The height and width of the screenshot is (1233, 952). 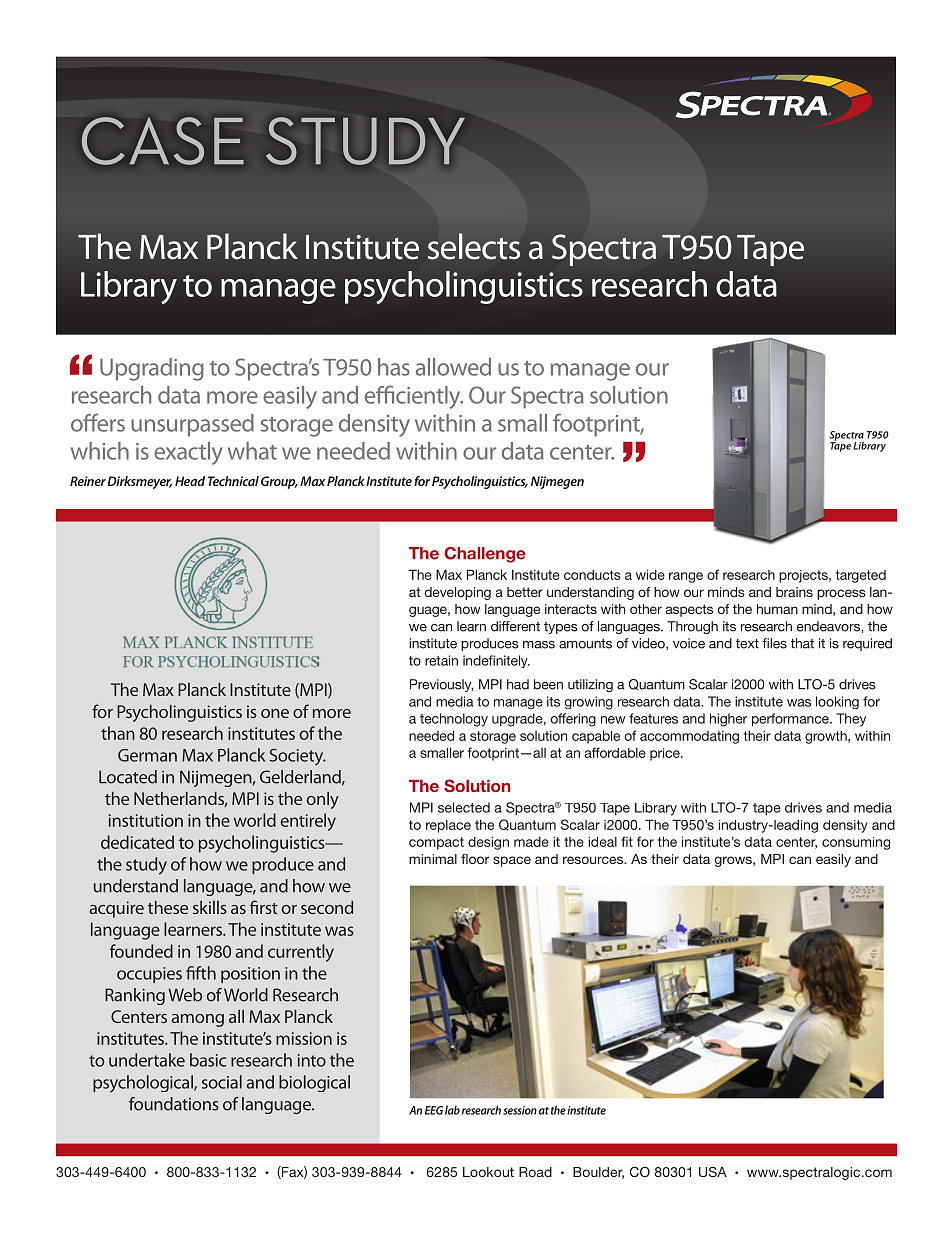 What do you see at coordinates (152, 369) in the screenshot?
I see `Upgrading` at bounding box center [152, 369].
